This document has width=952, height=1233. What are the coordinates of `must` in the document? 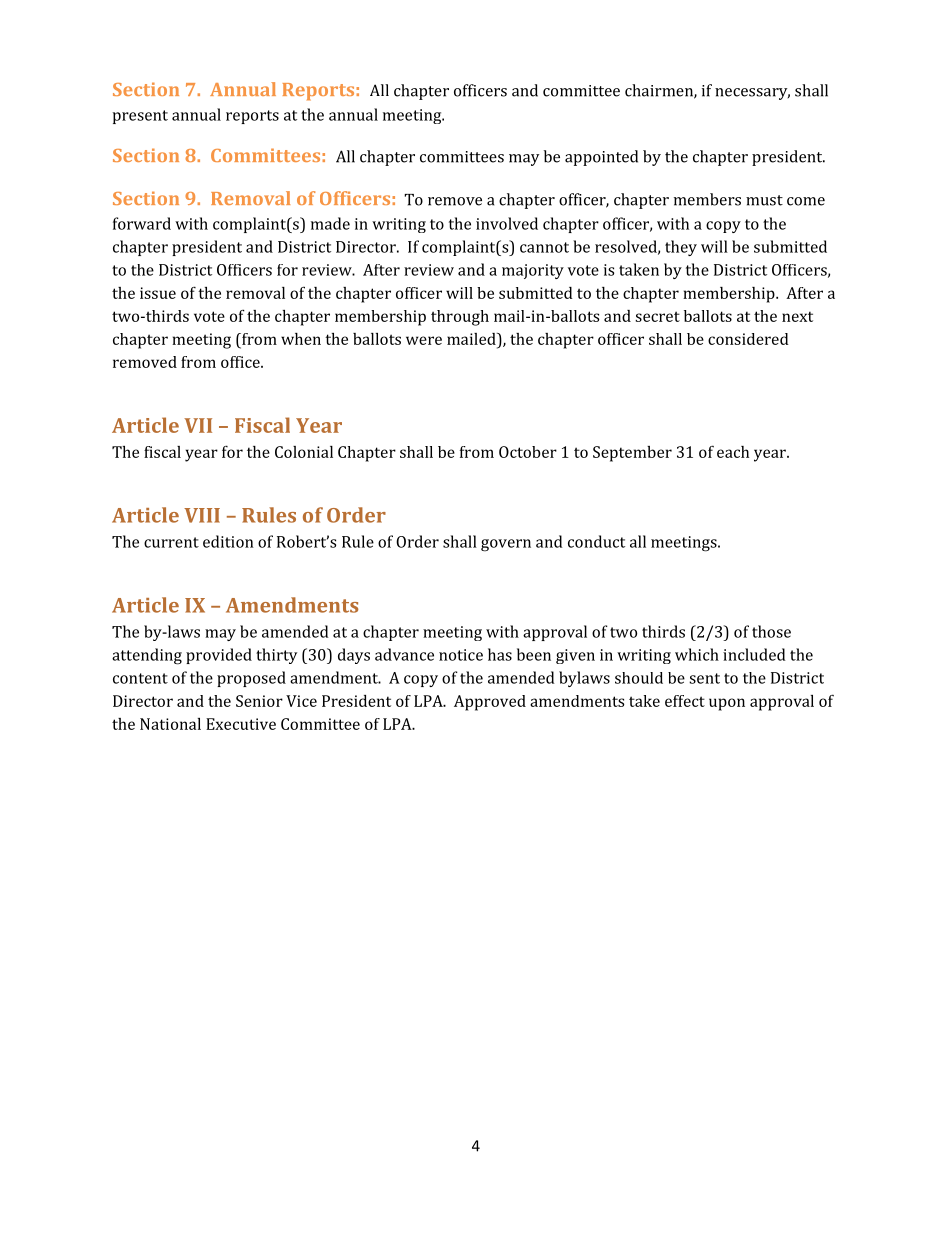 It's located at (764, 200).
